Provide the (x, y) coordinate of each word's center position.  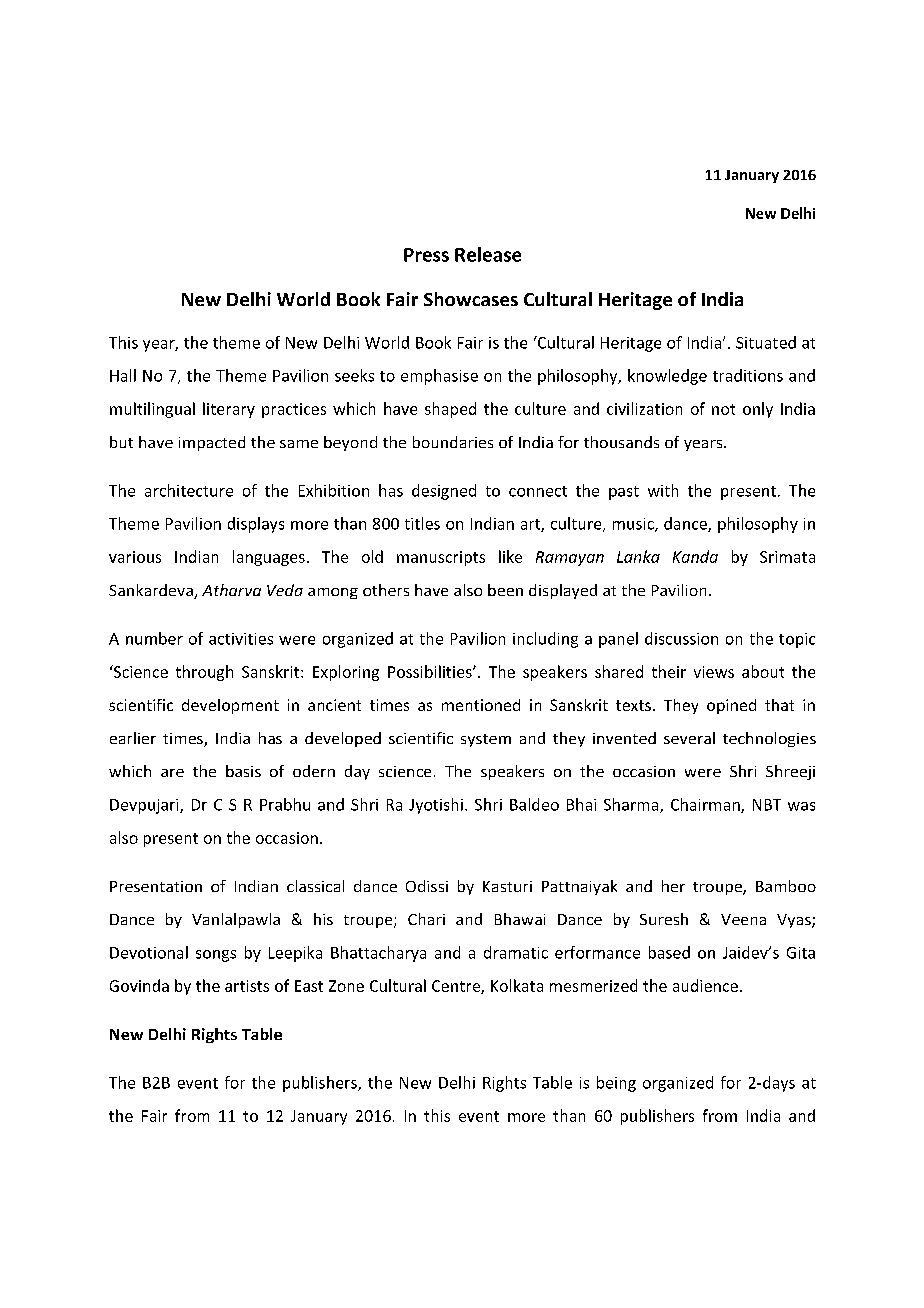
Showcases (471, 299)
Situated (766, 342)
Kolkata (517, 985)
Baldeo (534, 804)
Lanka (638, 556)
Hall (123, 375)
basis (243, 771)
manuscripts (441, 558)
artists (247, 986)
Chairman (706, 805)
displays (256, 525)
